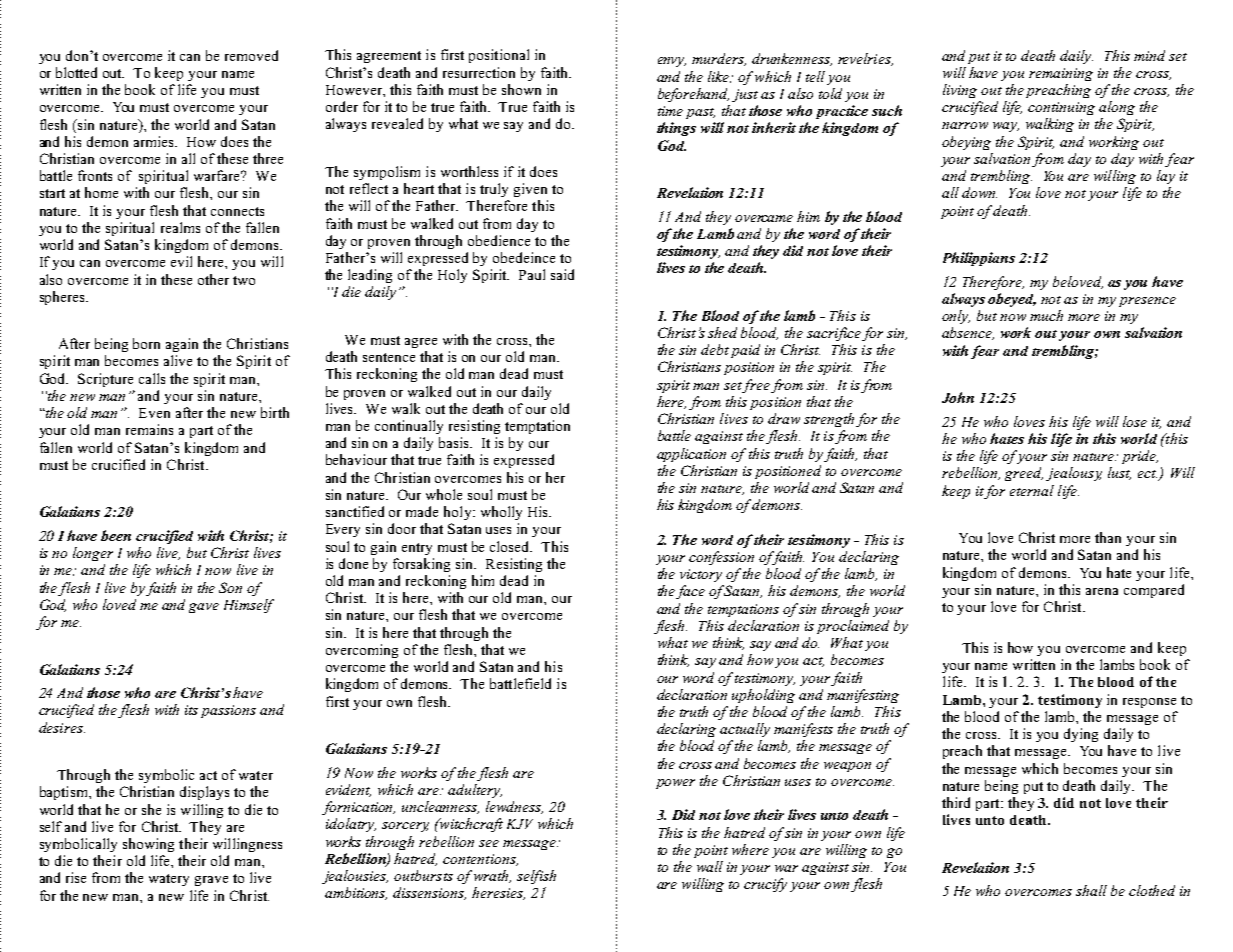  Describe the element at coordinates (979, 259) in the image. I see `Philippians` at that location.
